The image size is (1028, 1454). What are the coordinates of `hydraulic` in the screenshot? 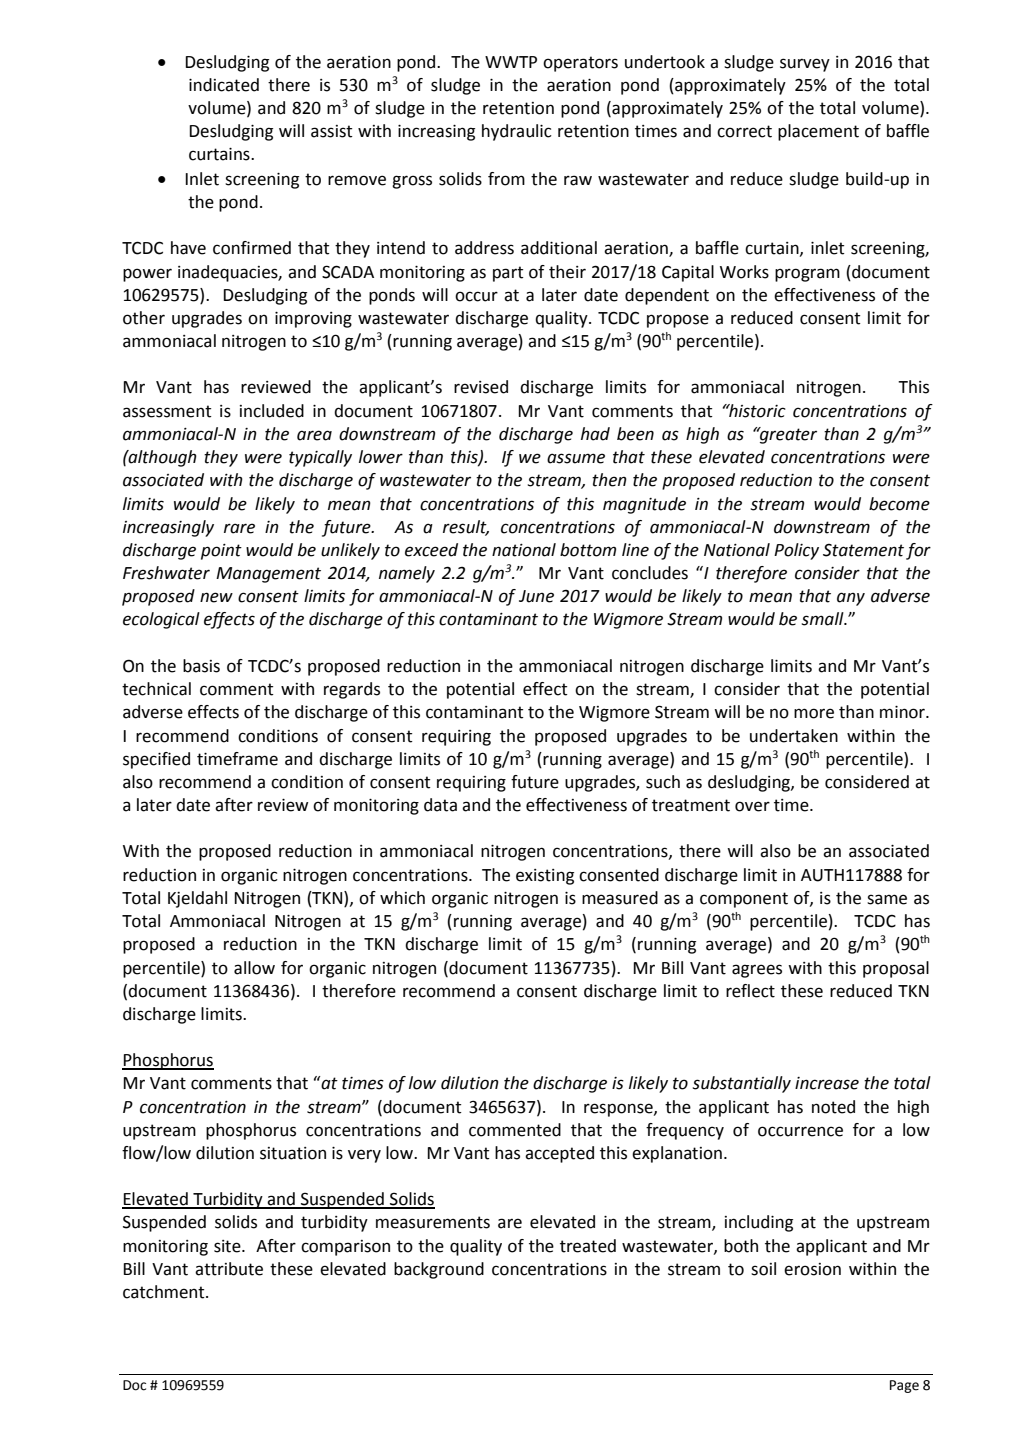 It's located at (517, 132).
